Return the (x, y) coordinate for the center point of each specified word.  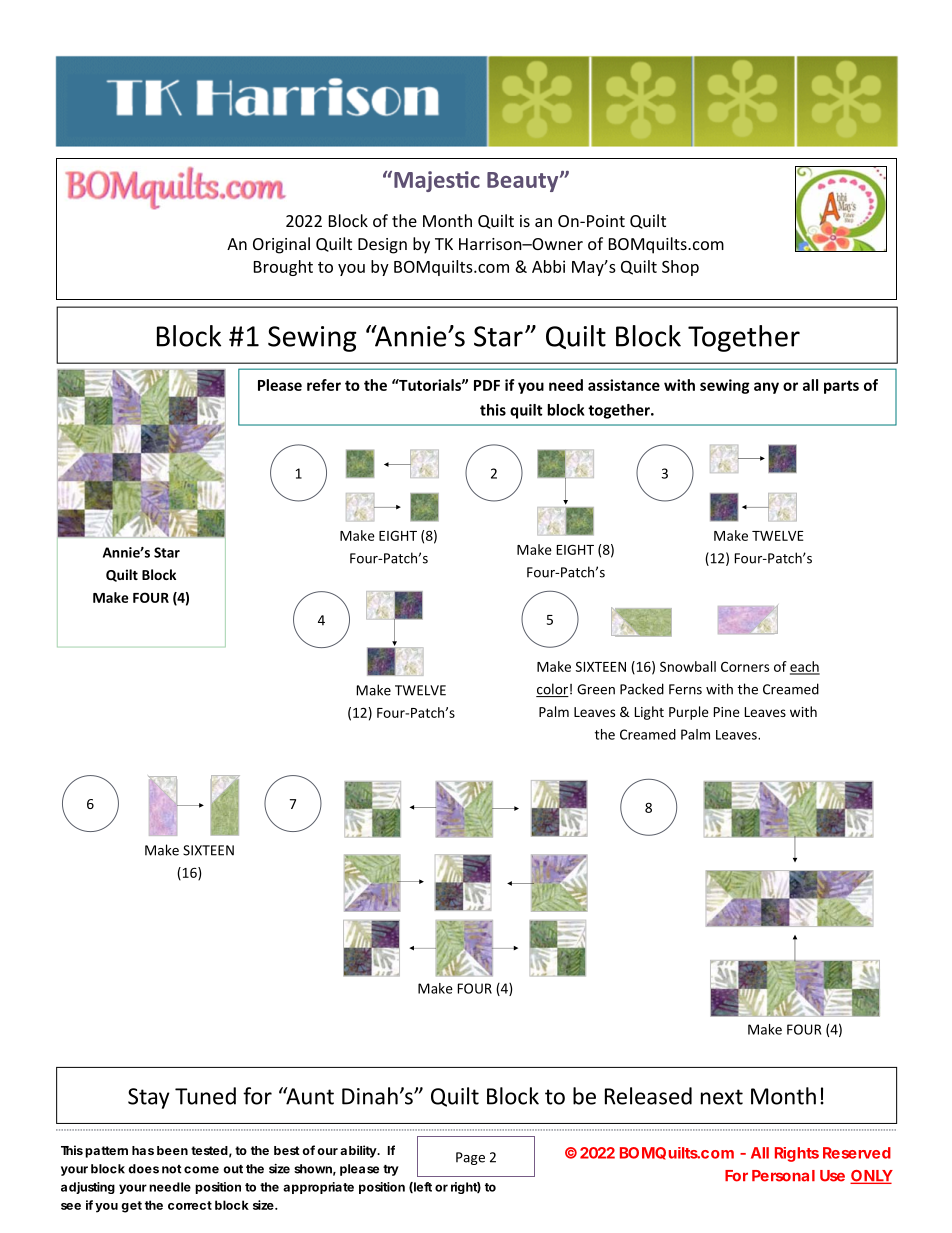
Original (281, 245)
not (172, 1169)
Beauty (524, 182)
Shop (680, 268)
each (805, 667)
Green (596, 689)
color (552, 690)
